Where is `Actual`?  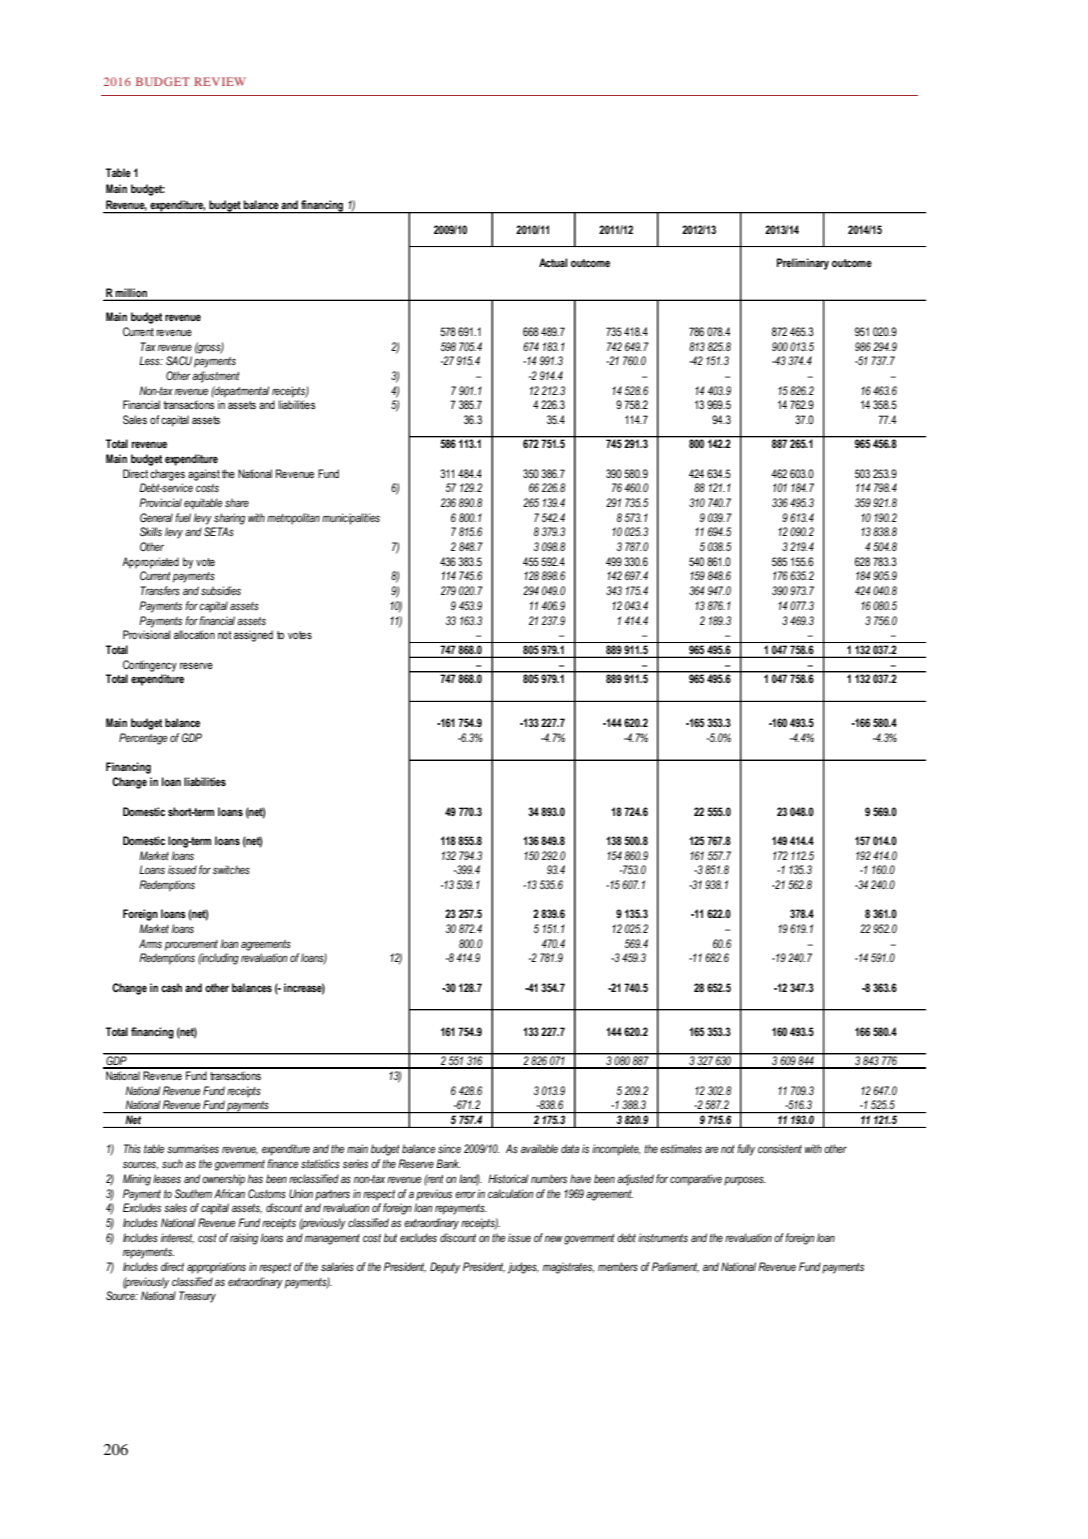 Actual is located at coordinates (553, 262).
